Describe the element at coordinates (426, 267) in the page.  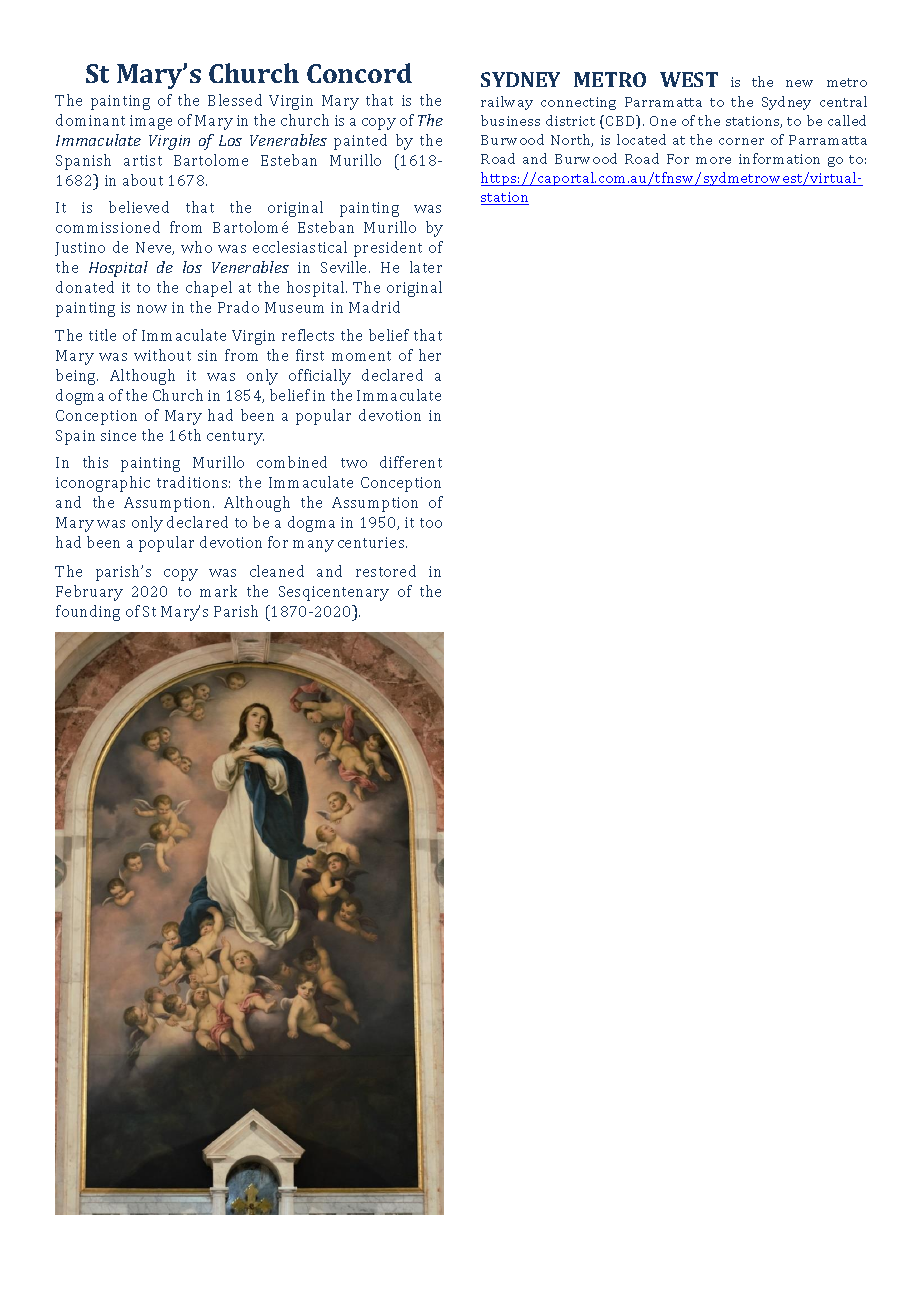
I see `later` at that location.
